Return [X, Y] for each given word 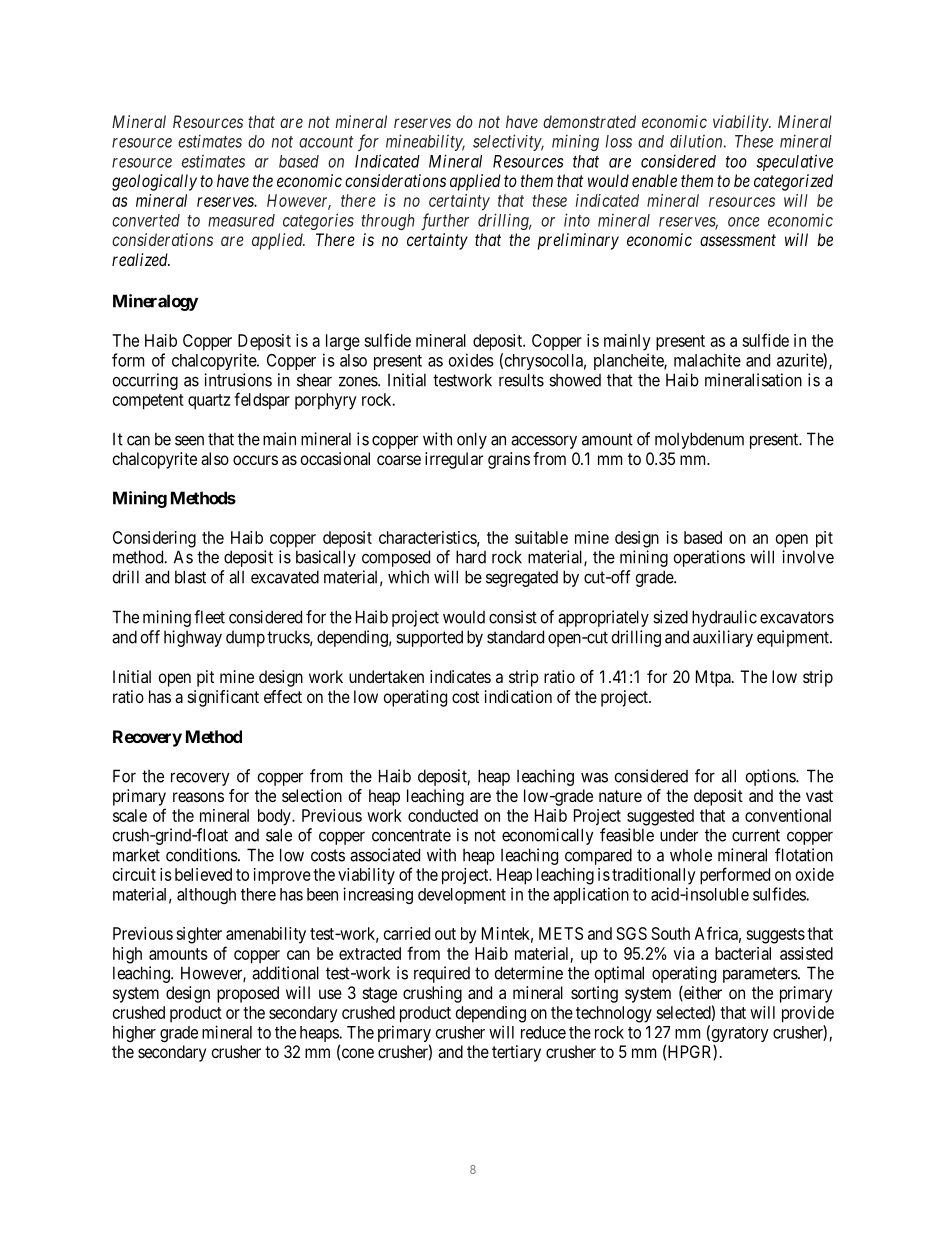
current [756, 835]
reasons [198, 797]
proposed [248, 994]
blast [190, 577]
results [521, 380]
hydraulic [724, 618]
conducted [443, 815]
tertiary [516, 1053]
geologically [154, 182]
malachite [707, 360]
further [445, 221]
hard [471, 557]
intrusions [238, 380]
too [736, 162]
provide [808, 1014]
